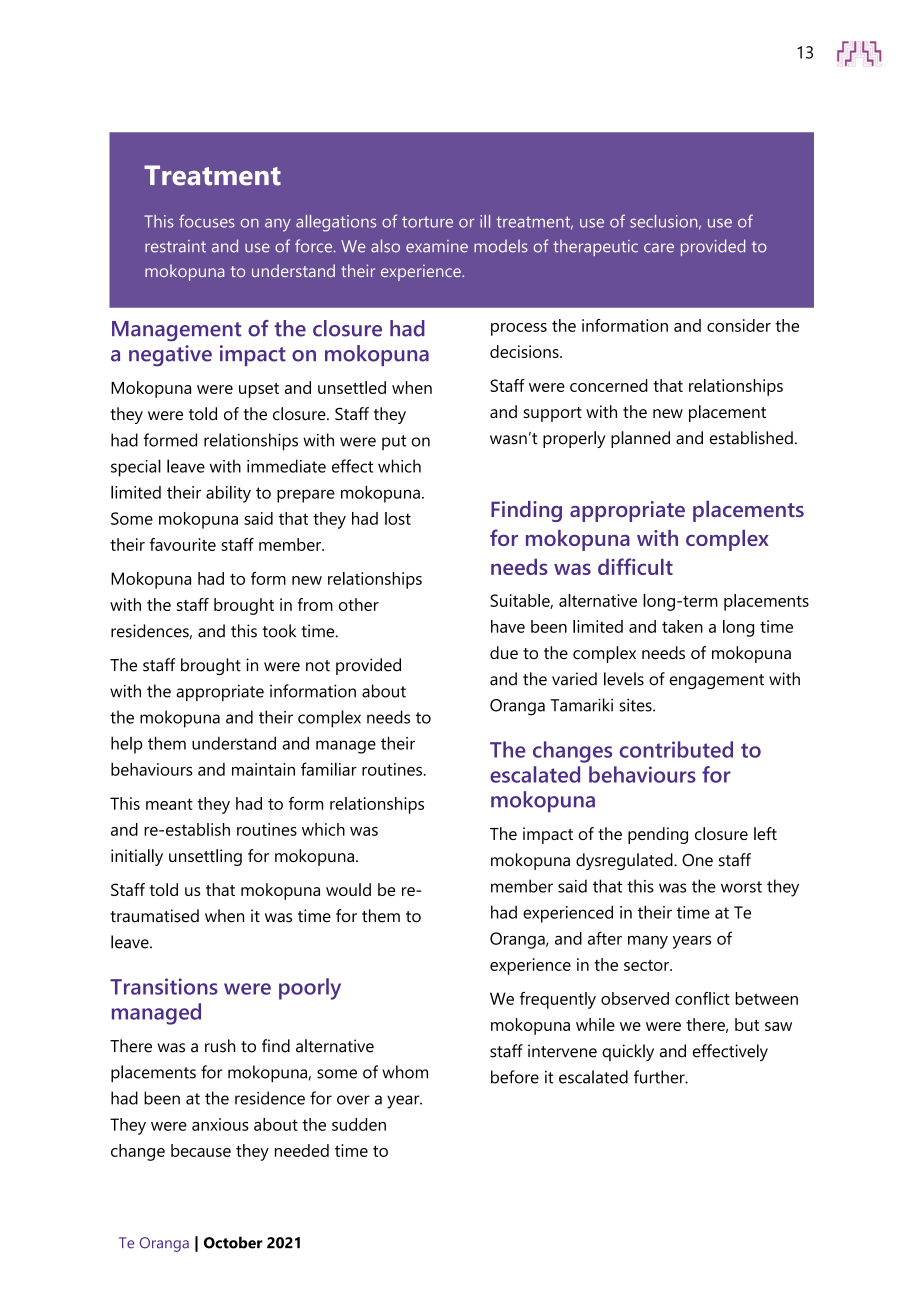  I want to click on maintain, so click(263, 769).
